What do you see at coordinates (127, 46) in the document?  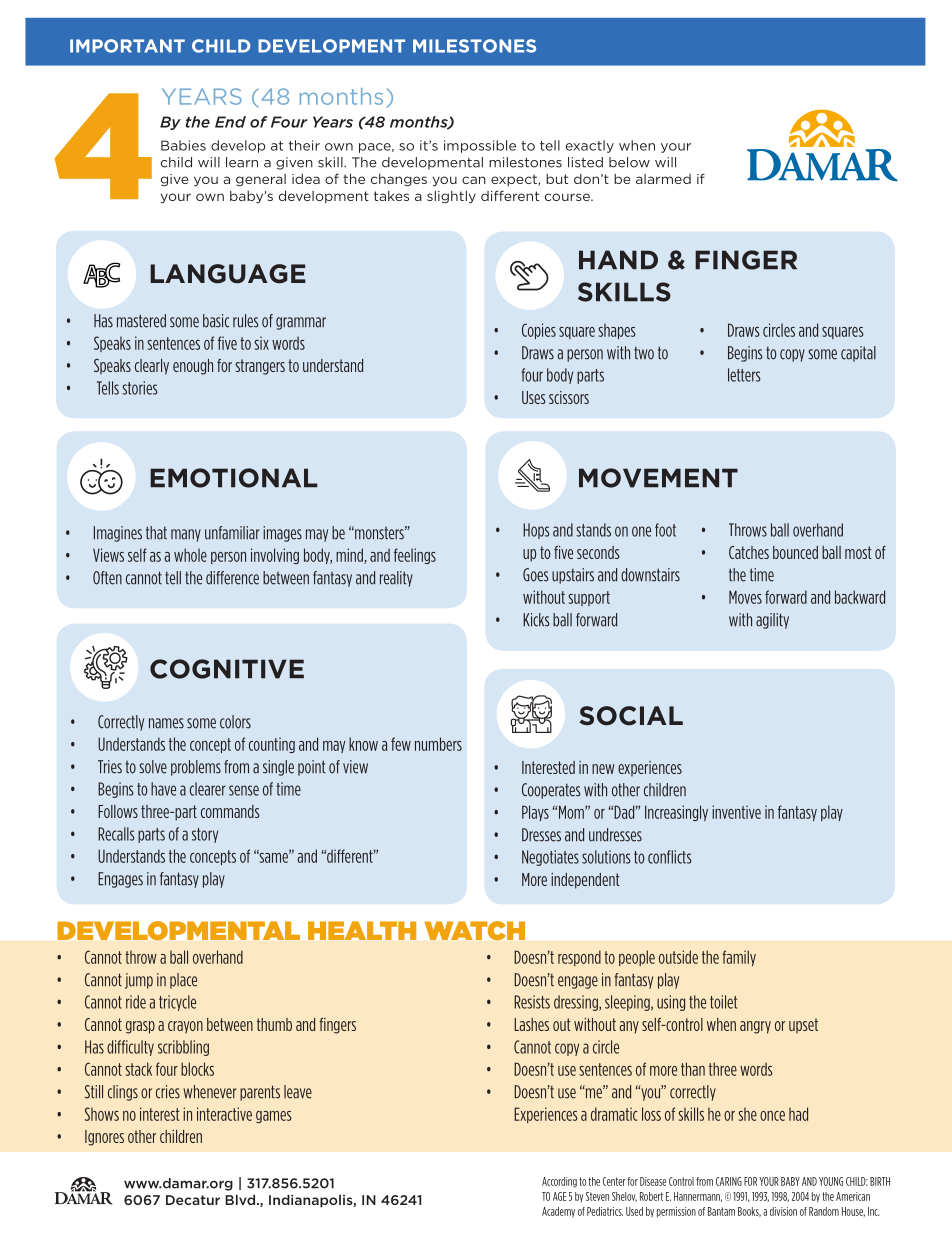 I see `IMPORTANT` at bounding box center [127, 46].
